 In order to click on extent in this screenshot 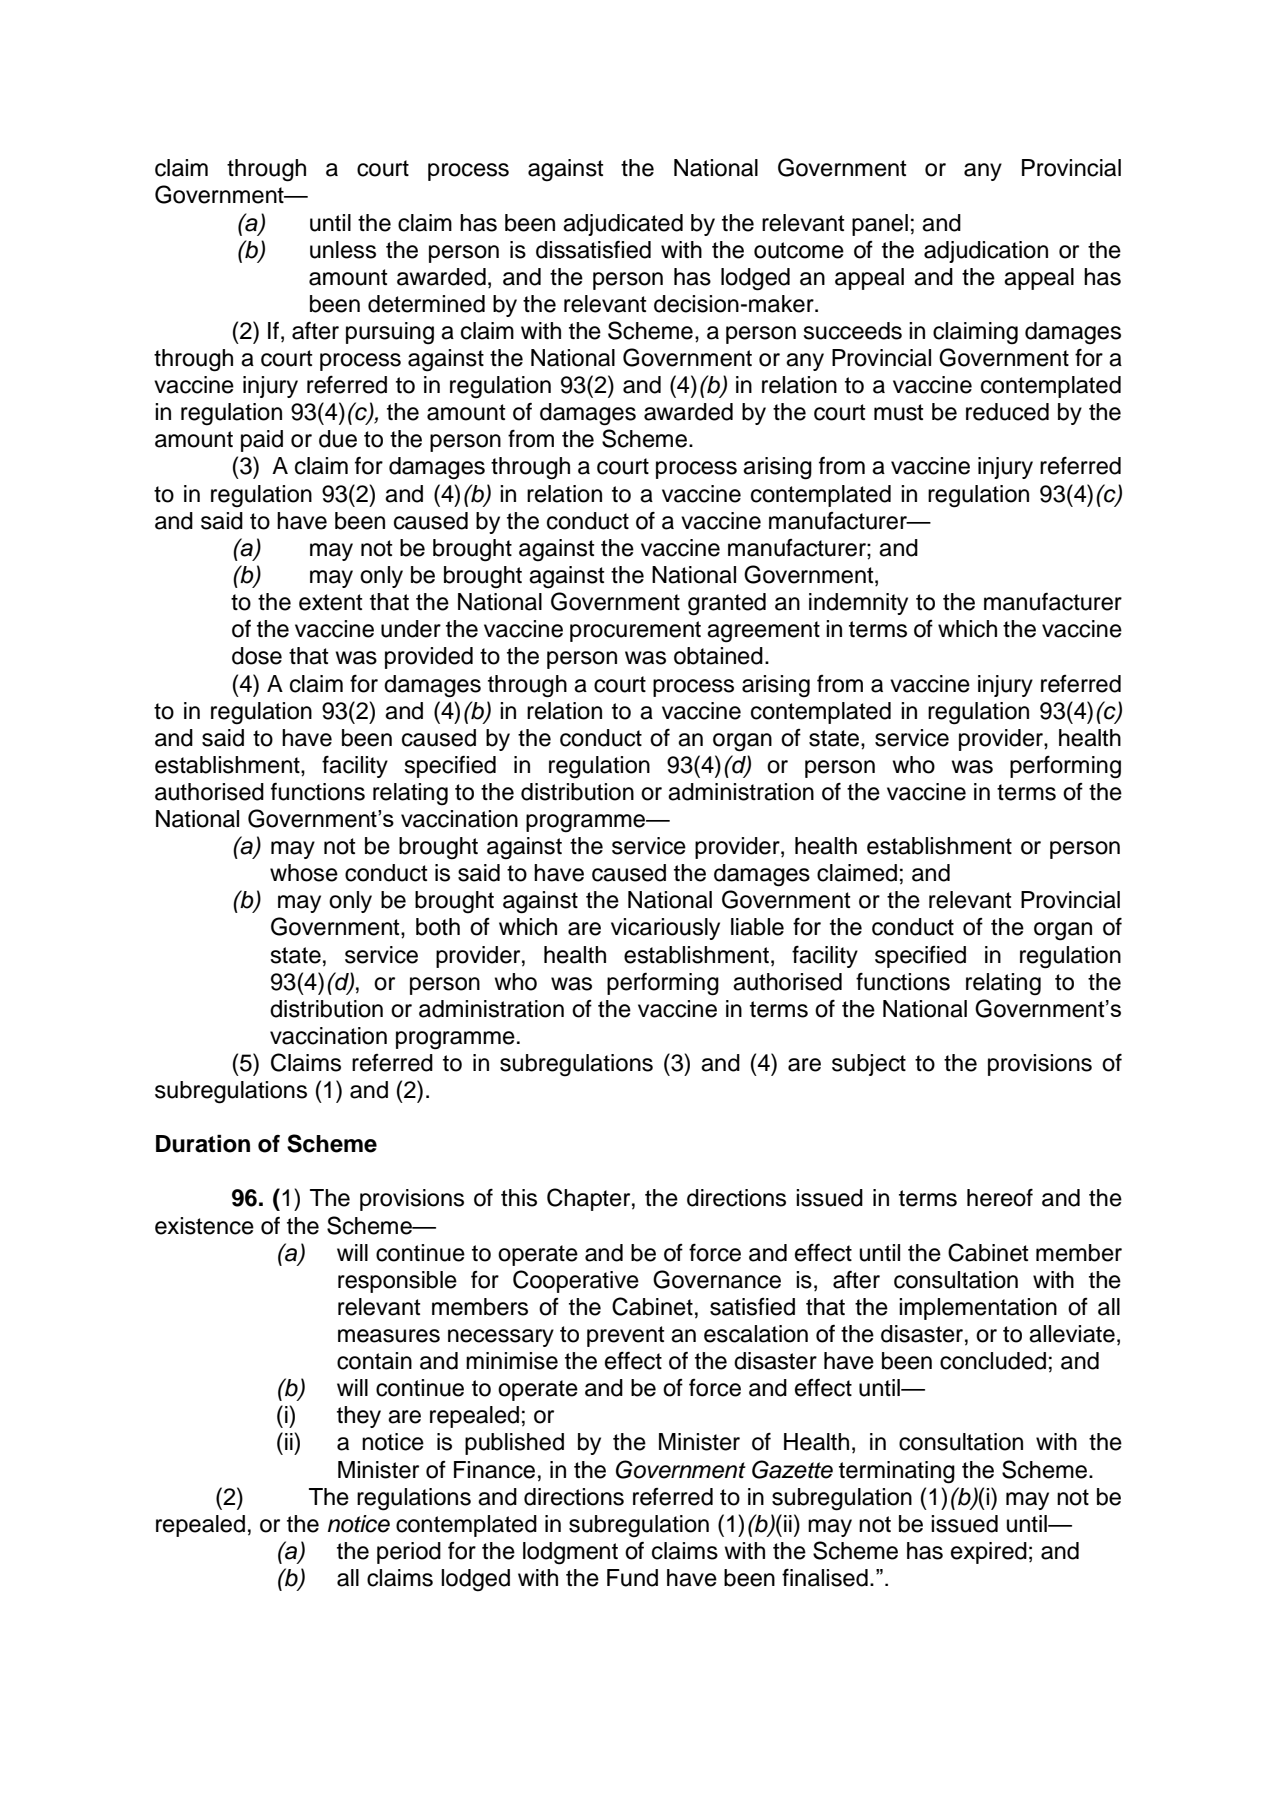, I will do `click(331, 602)`.
